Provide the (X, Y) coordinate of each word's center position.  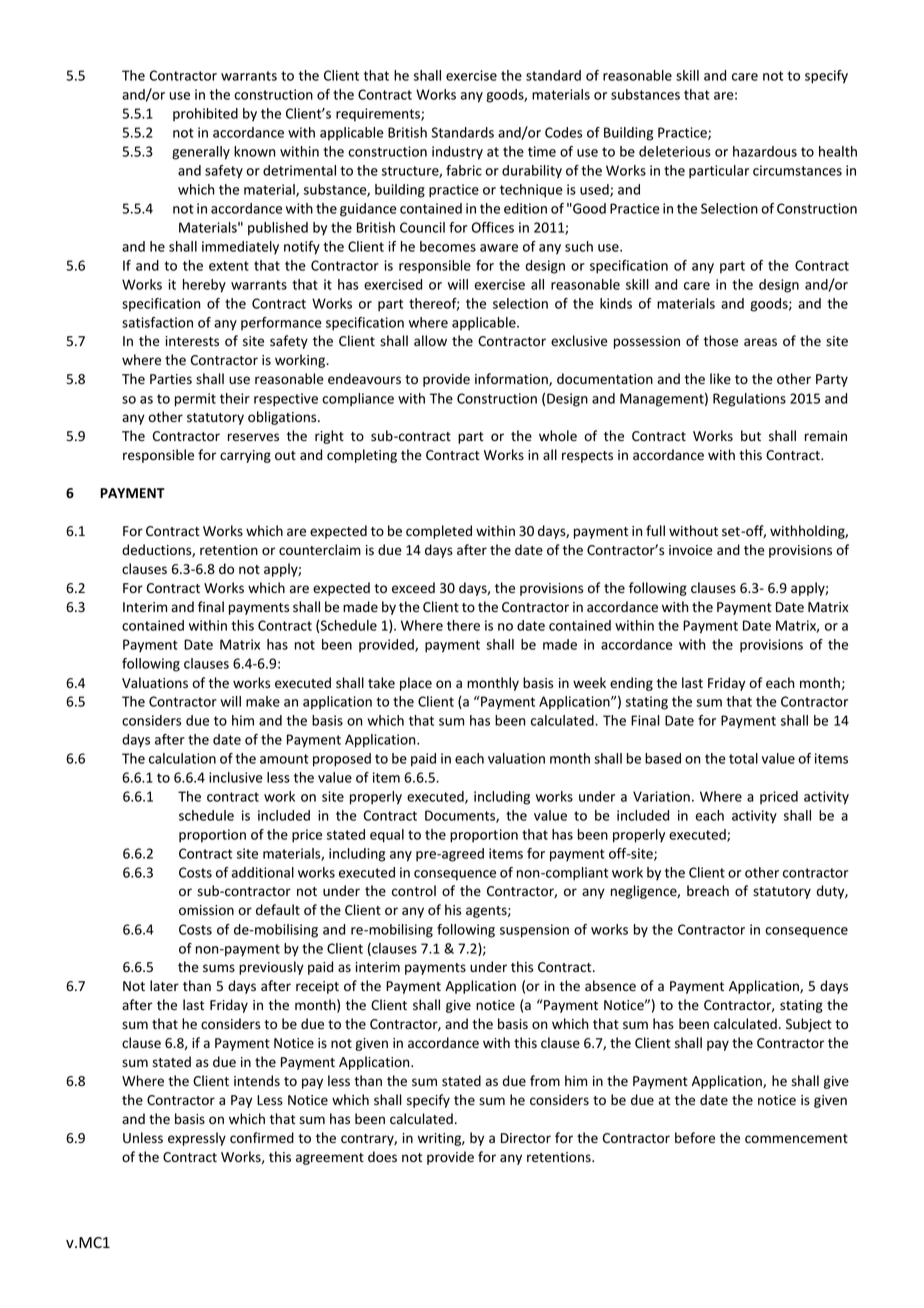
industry (457, 153)
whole (558, 435)
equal (387, 836)
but (751, 435)
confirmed (262, 1138)
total (743, 758)
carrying (245, 456)
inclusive (236, 777)
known (255, 151)
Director (526, 1138)
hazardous (765, 151)
